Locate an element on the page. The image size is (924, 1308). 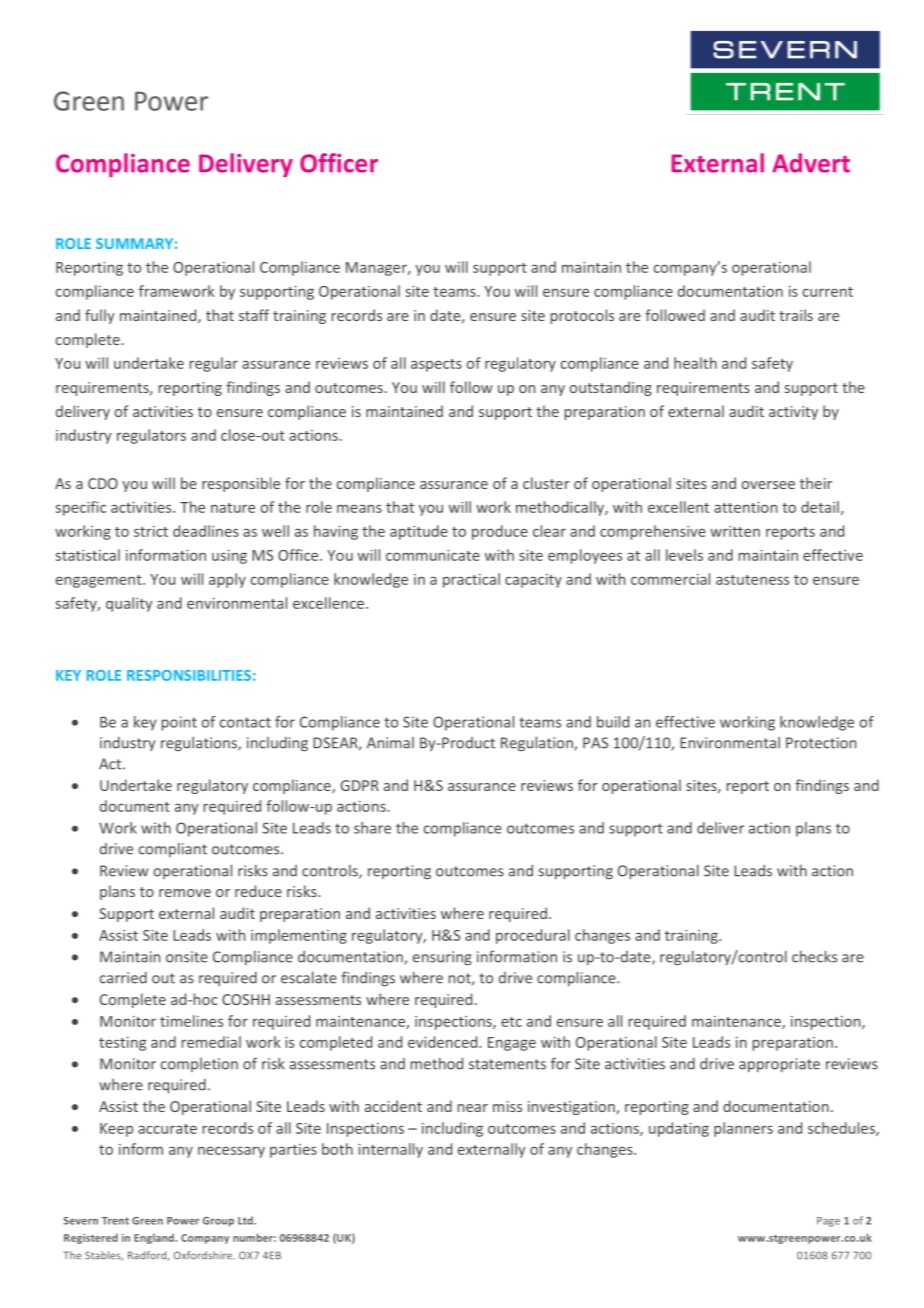
Advert is located at coordinates (811, 163).
